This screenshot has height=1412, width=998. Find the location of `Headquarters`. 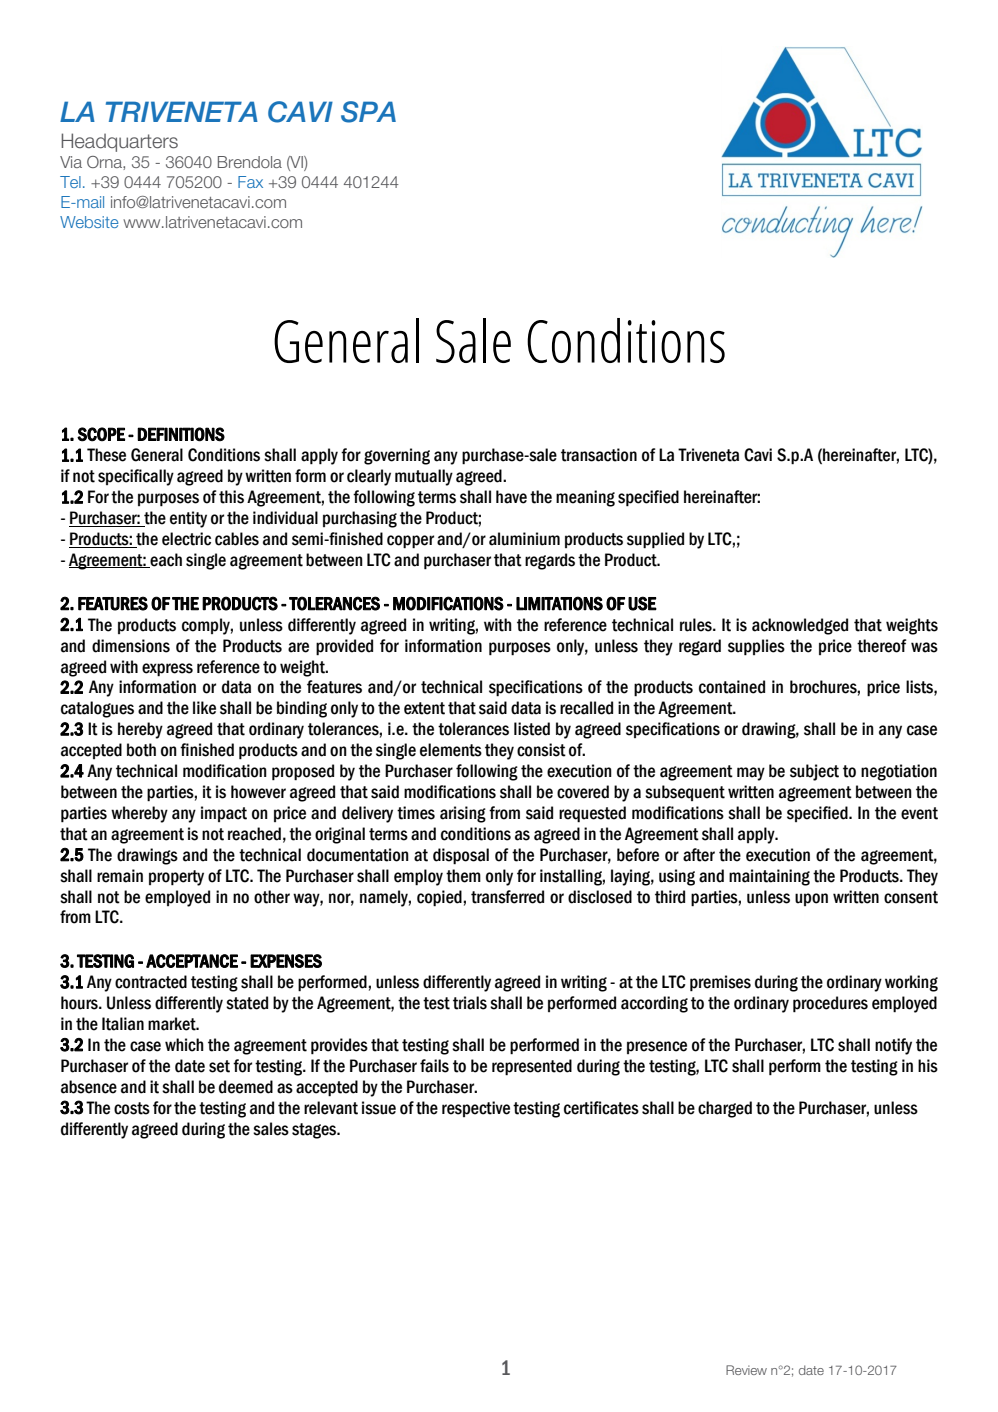

Headquarters is located at coordinates (119, 142).
